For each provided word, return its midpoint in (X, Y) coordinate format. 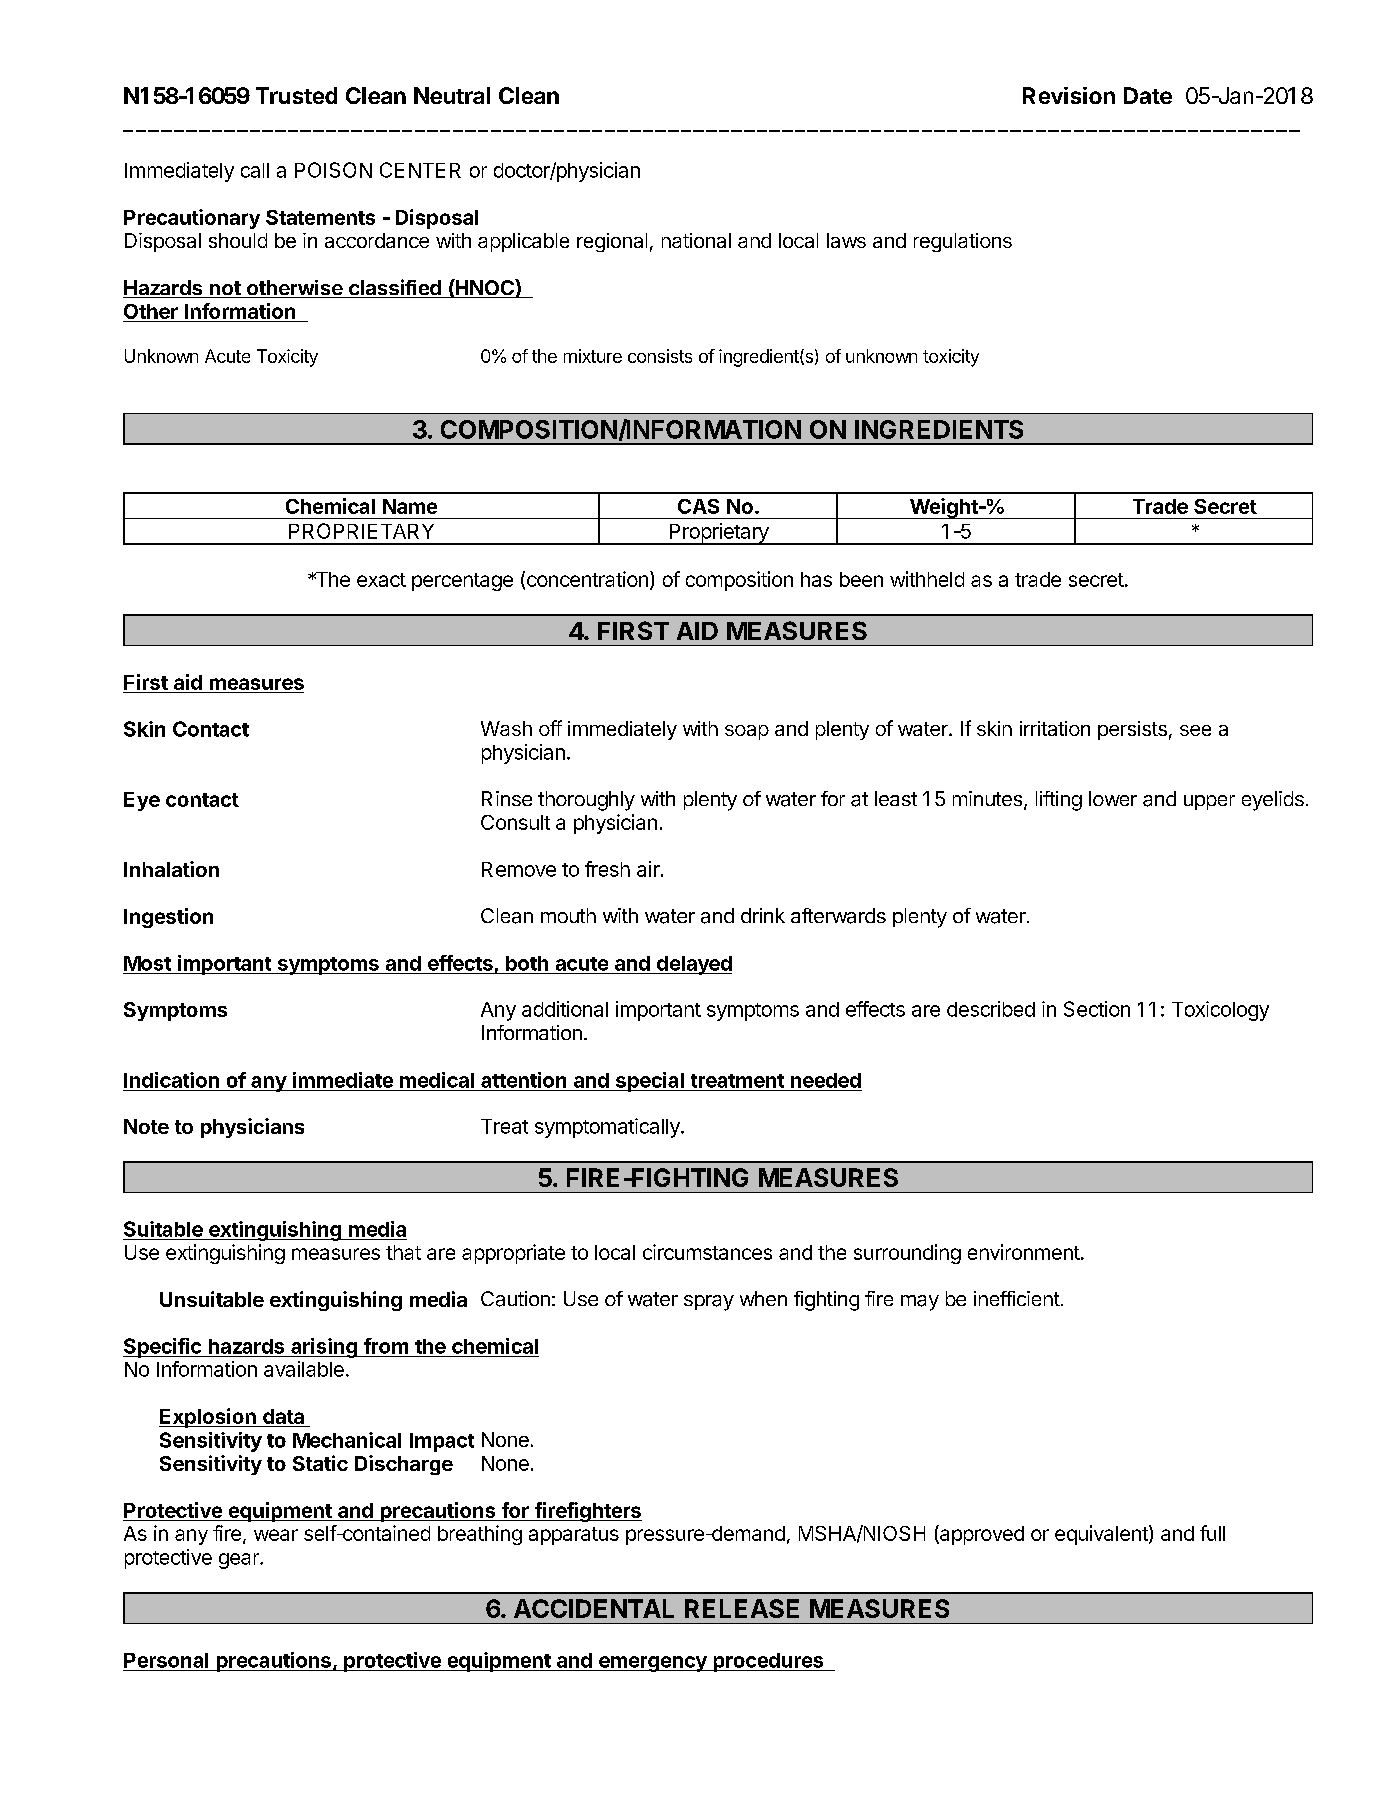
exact (381, 580)
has (816, 579)
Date (1148, 95)
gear (240, 1561)
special (649, 1082)
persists (1132, 730)
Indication (171, 1080)
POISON (333, 170)
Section (1097, 1009)
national (696, 240)
